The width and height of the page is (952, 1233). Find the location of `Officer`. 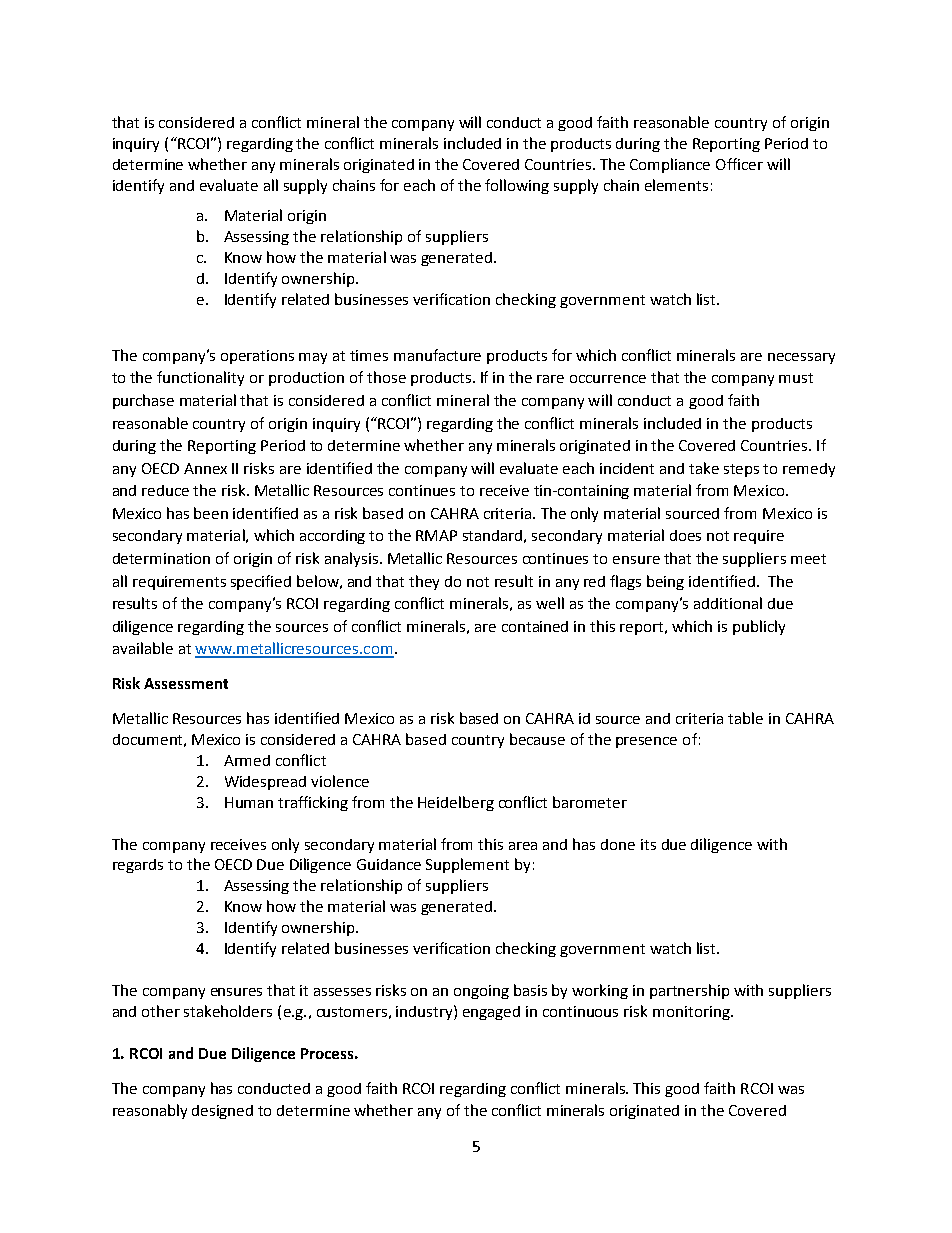

Officer is located at coordinates (739, 164).
